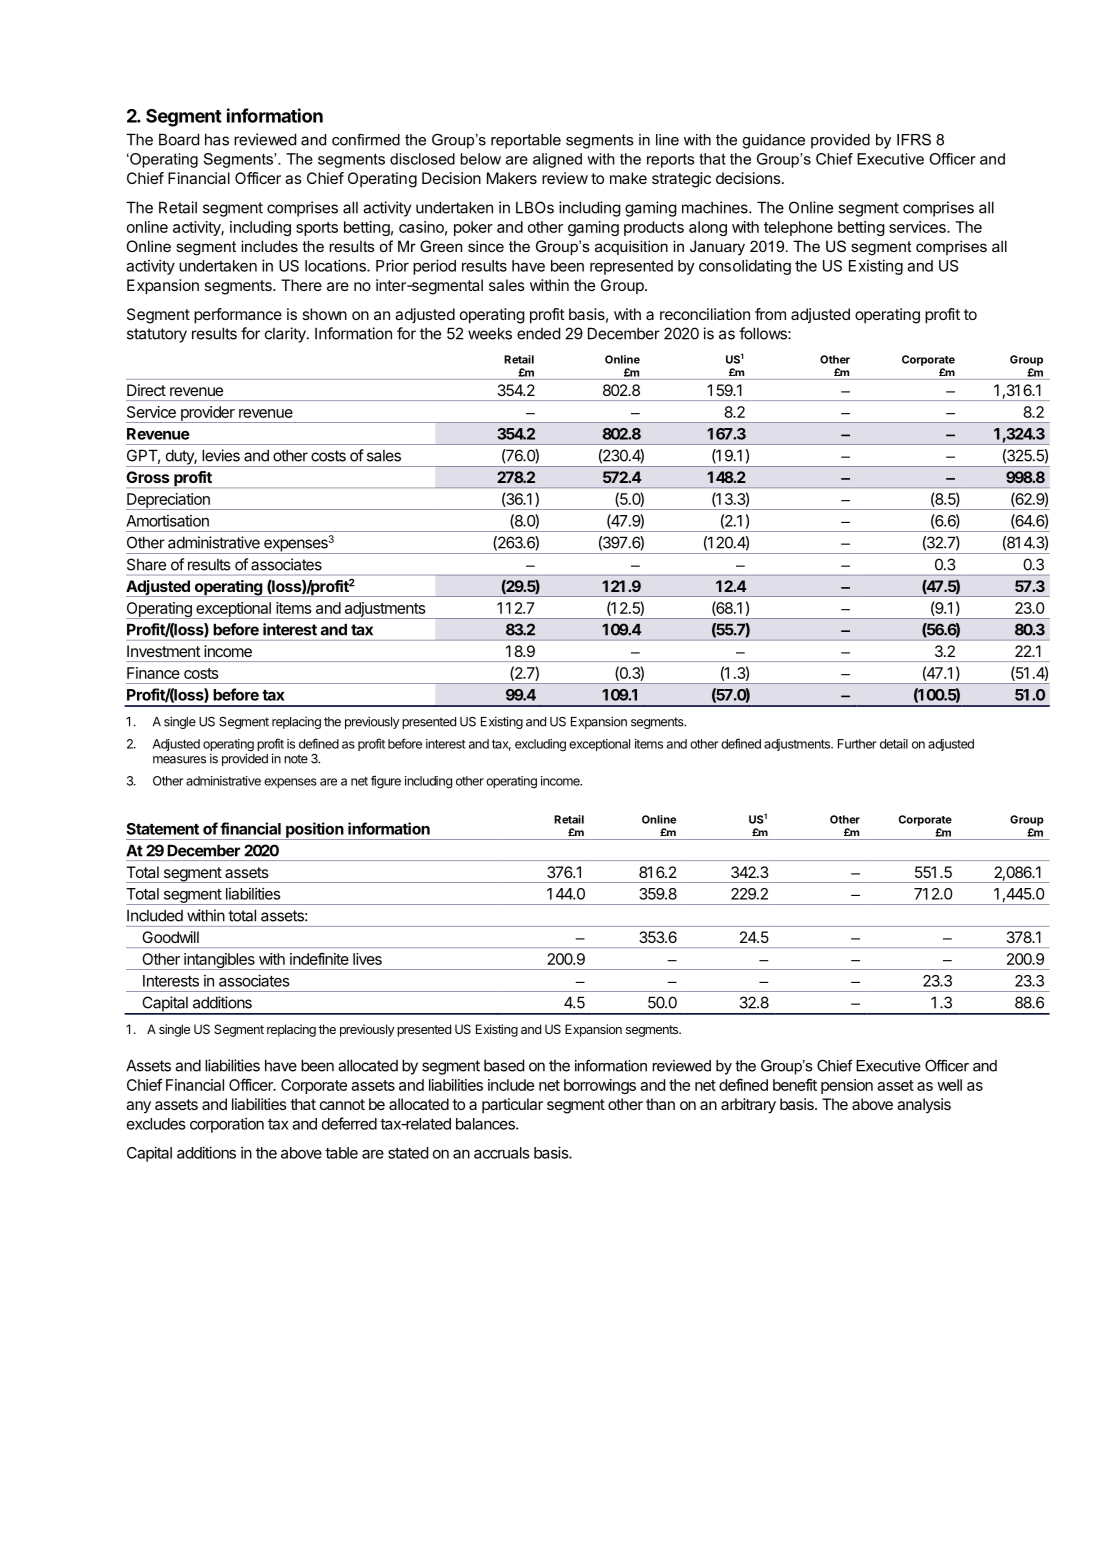 Image resolution: width=1102 pixels, height=1558 pixels. Describe the element at coordinates (164, 651) in the screenshot. I see `Investment` at that location.
